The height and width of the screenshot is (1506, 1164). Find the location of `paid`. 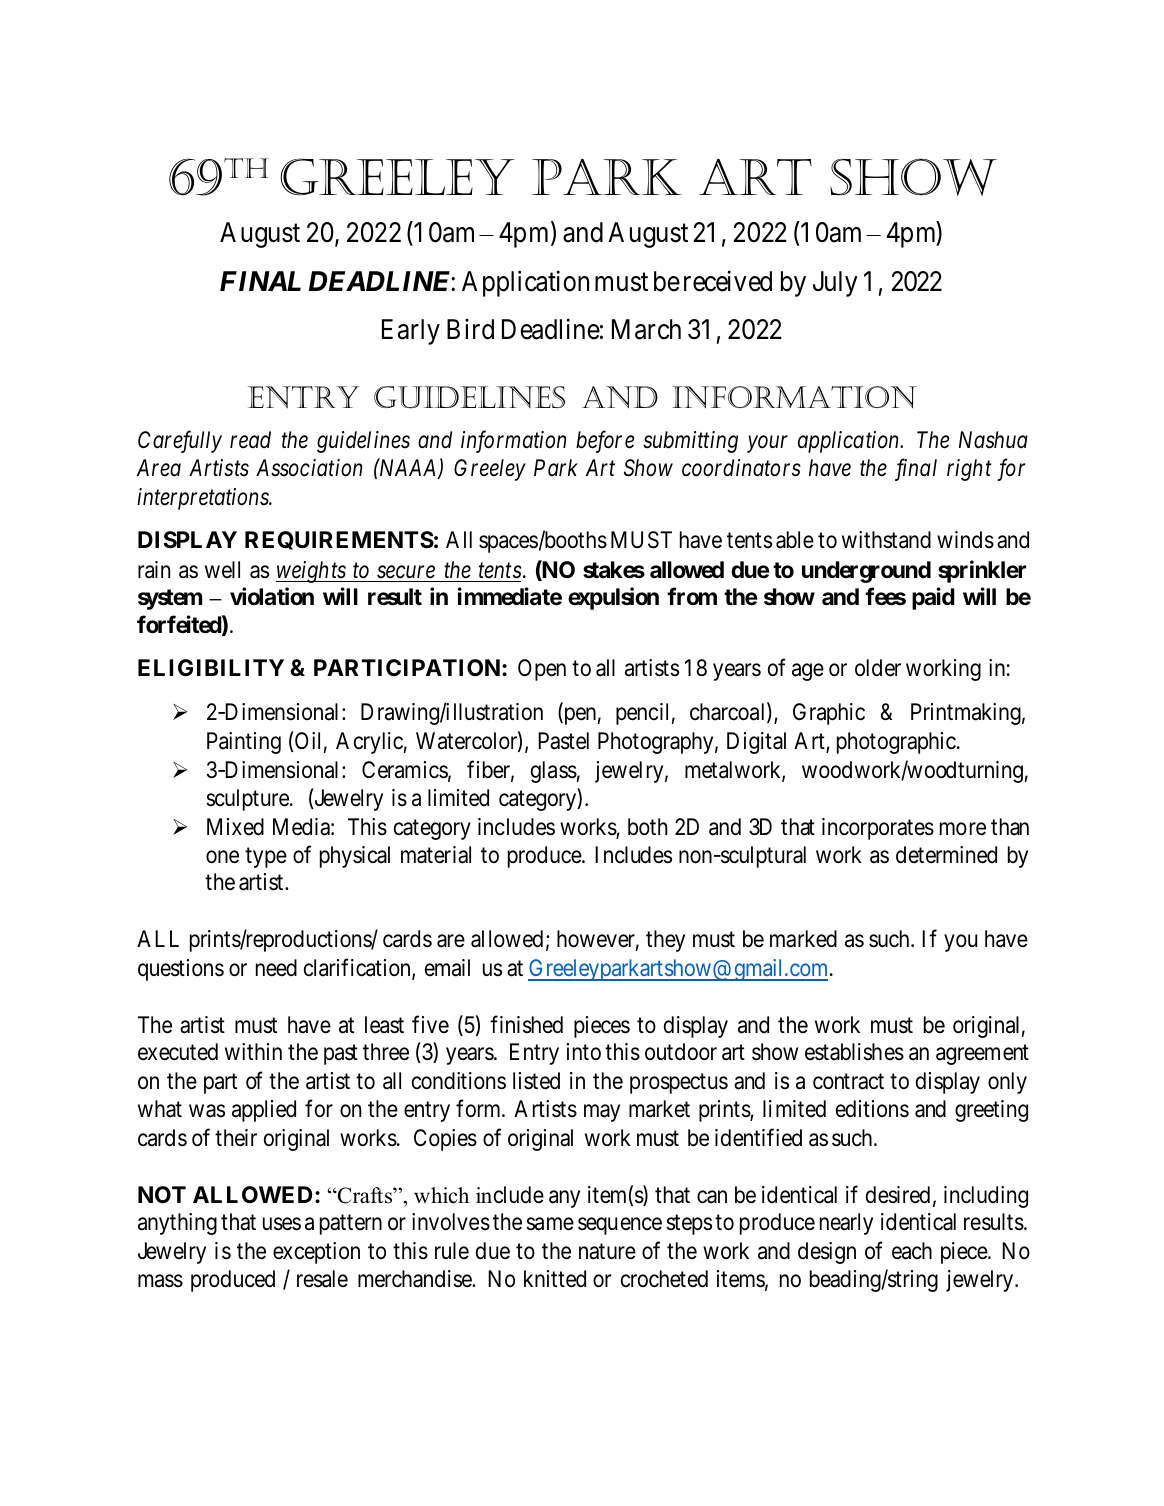

paid is located at coordinates (933, 598).
